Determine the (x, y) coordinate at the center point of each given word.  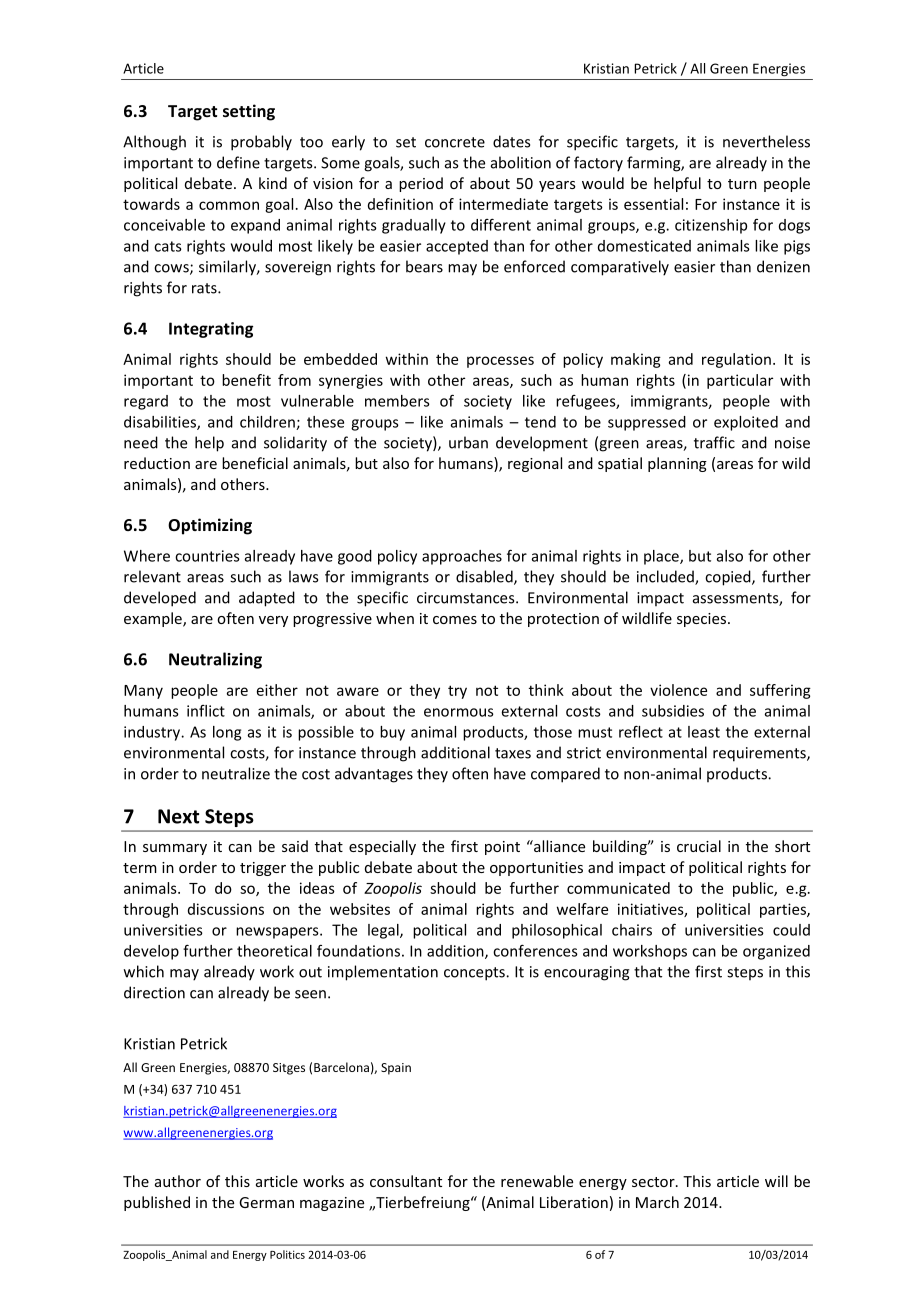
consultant (406, 1181)
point (502, 848)
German (266, 1202)
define (238, 162)
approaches (462, 557)
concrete (455, 142)
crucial (699, 846)
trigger (263, 869)
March (657, 1202)
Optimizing (210, 526)
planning (677, 464)
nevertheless (766, 141)
